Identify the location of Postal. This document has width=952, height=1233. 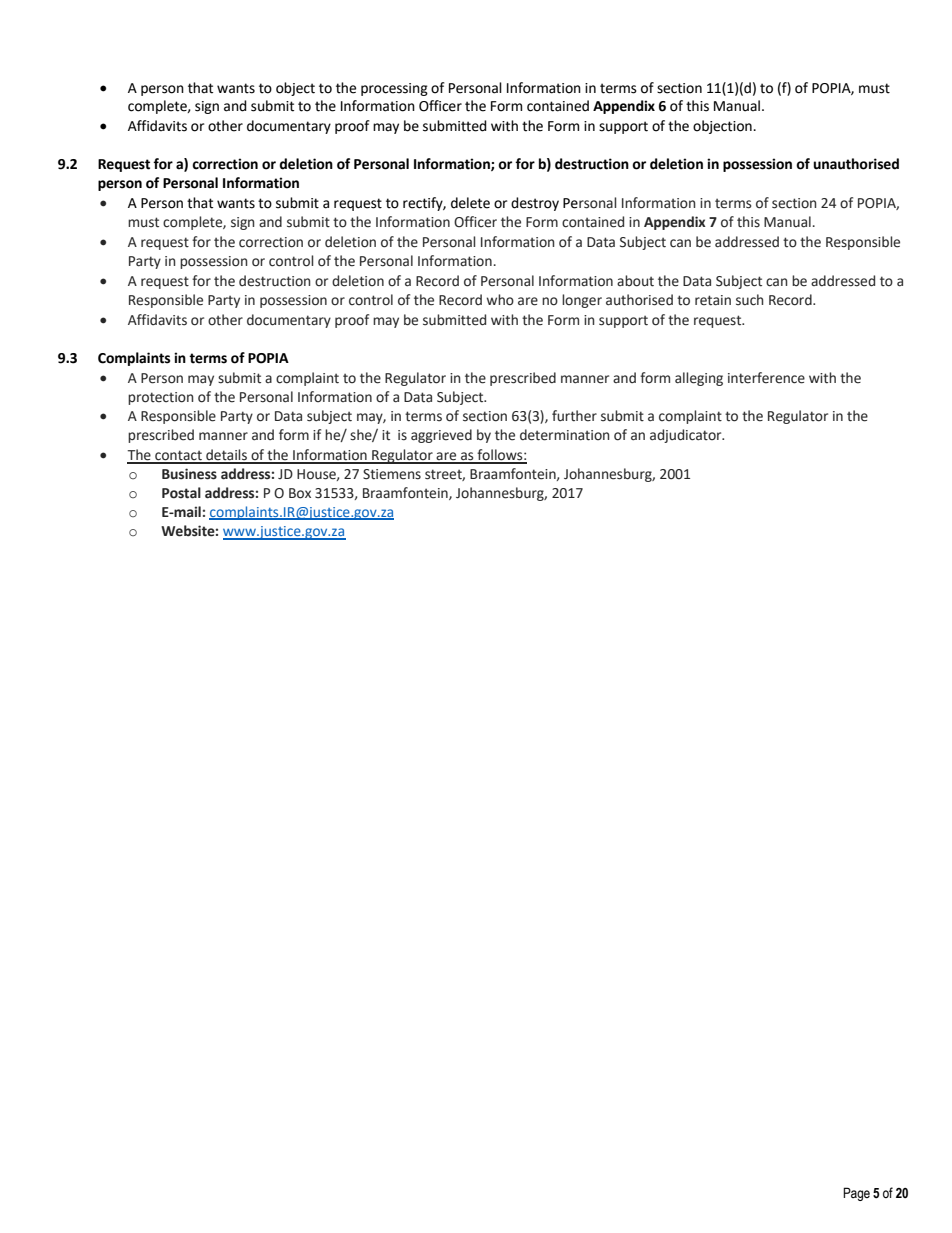
(181, 493).
